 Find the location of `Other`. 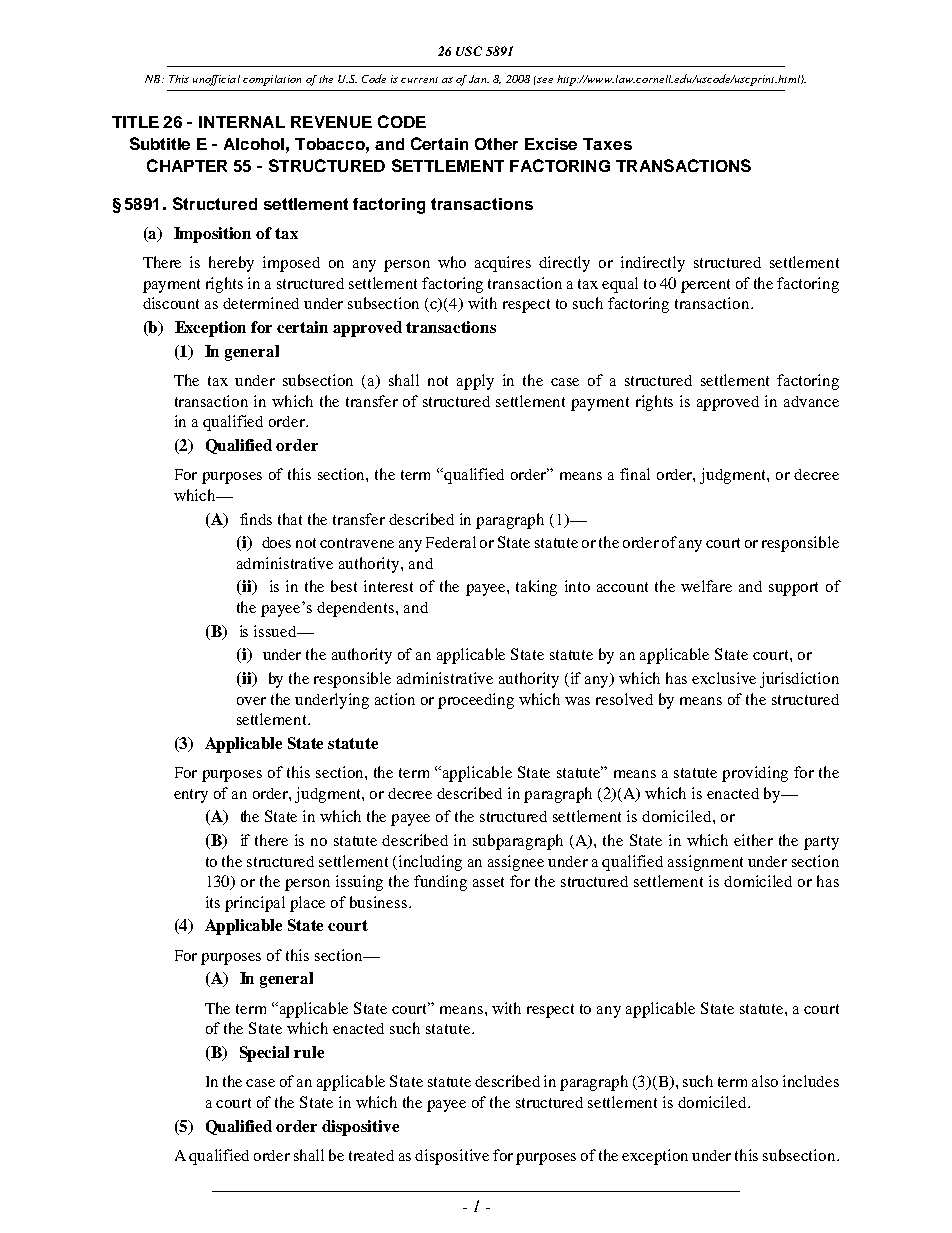

Other is located at coordinates (496, 144).
